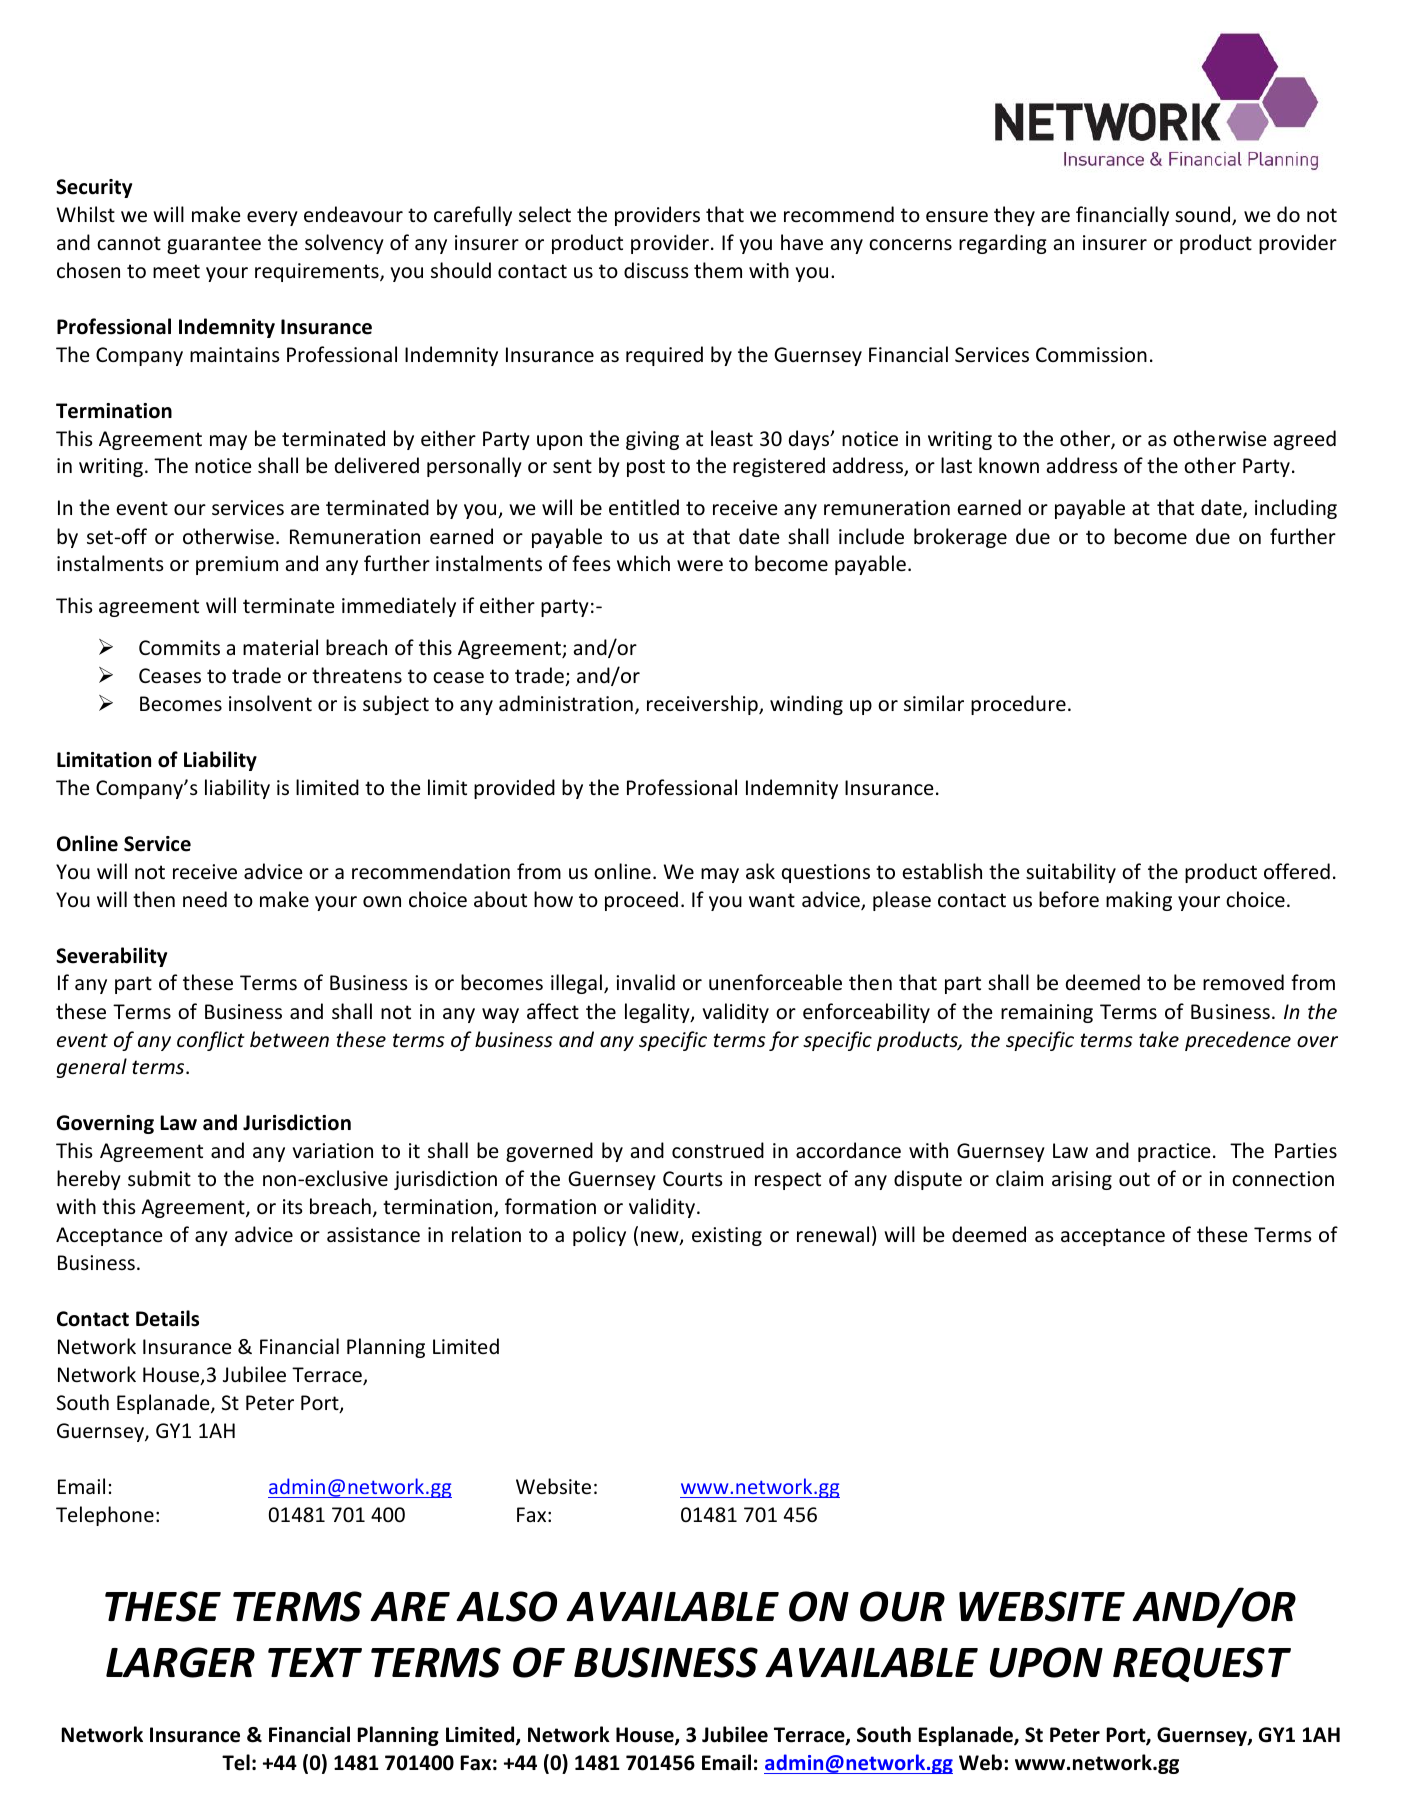  What do you see at coordinates (1139, 901) in the screenshot?
I see `making` at bounding box center [1139, 901].
